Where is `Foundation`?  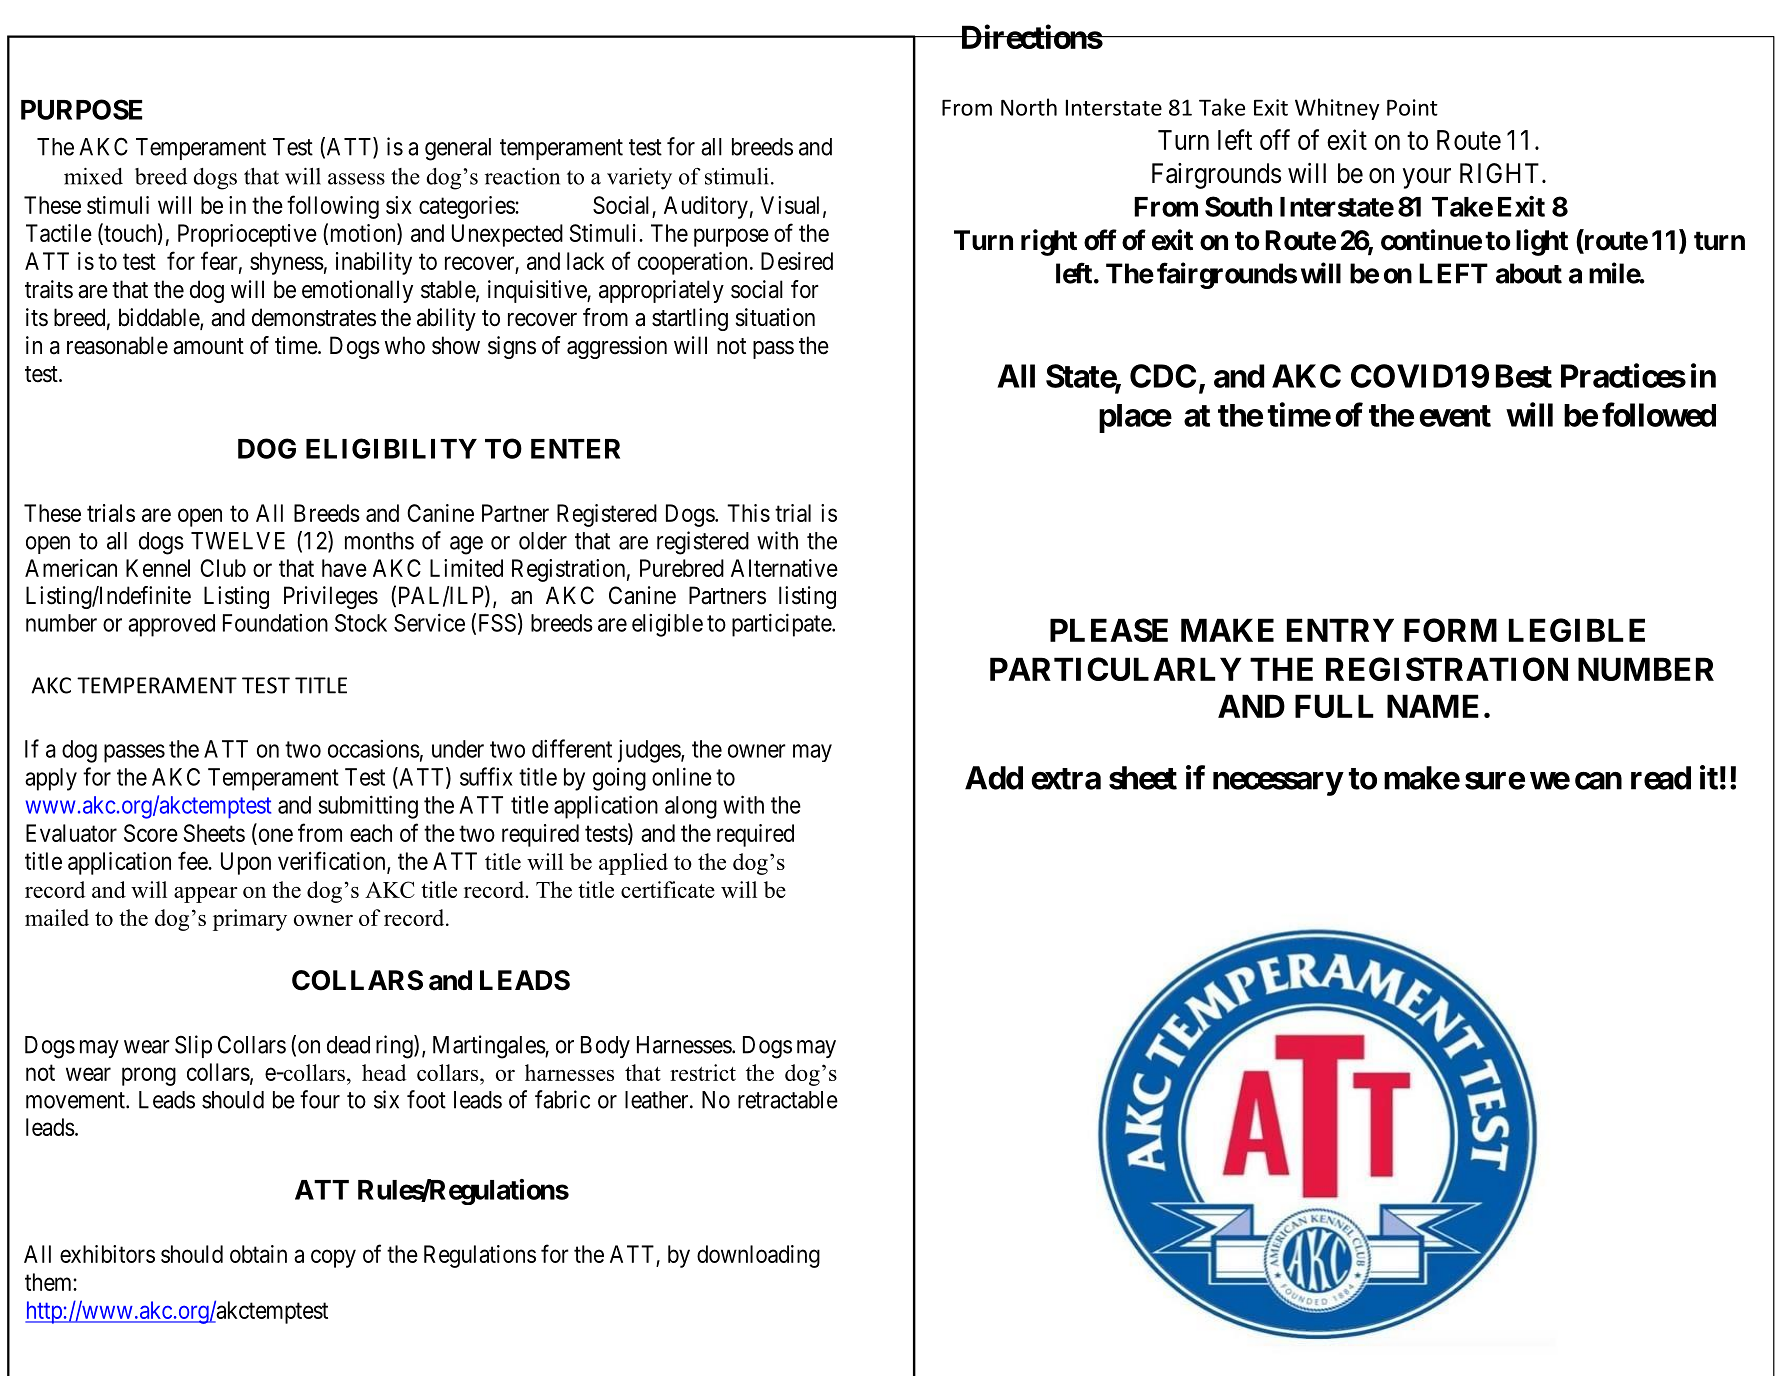 Foundation is located at coordinates (275, 623).
